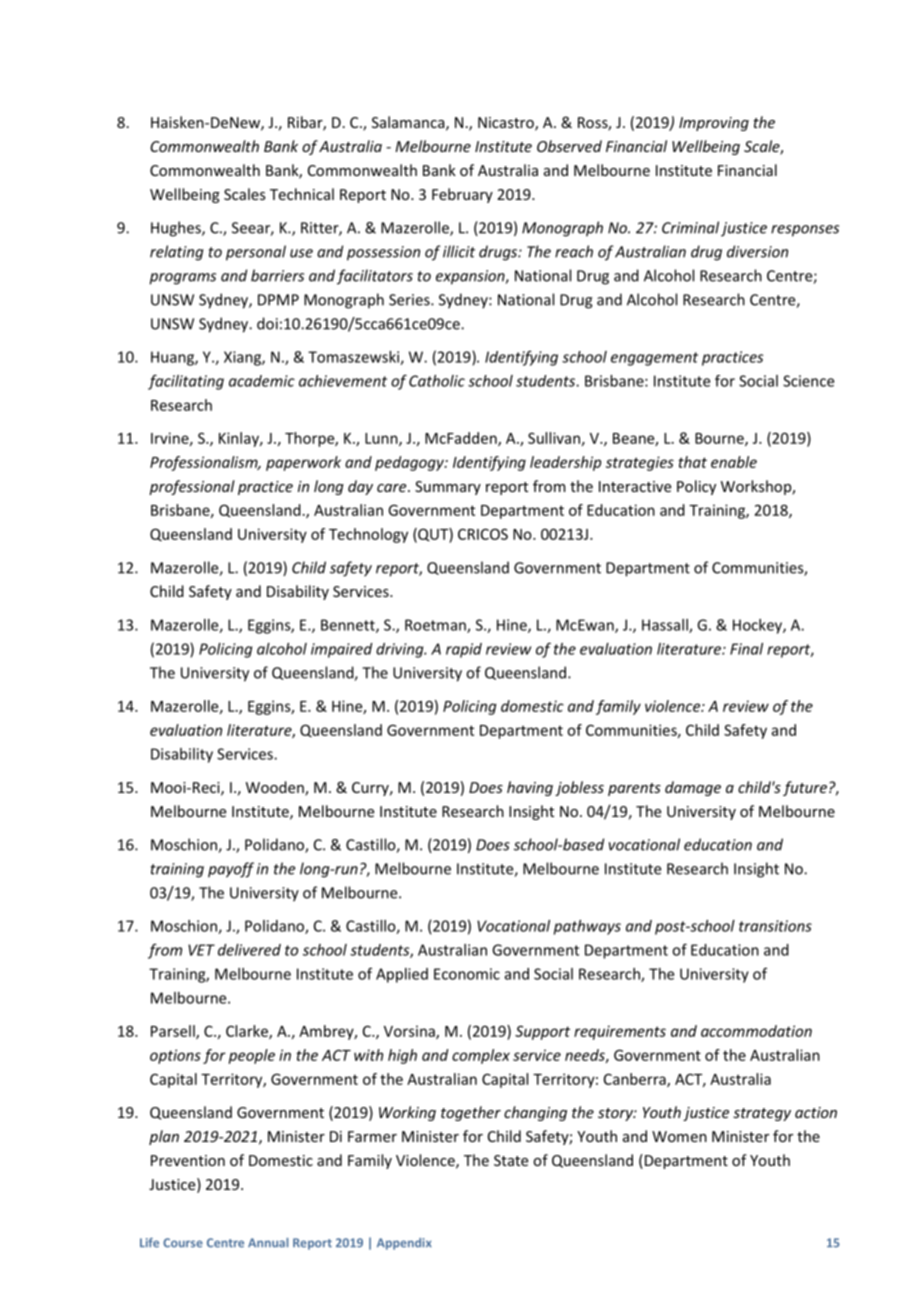 Image resolution: width=924 pixels, height=1308 pixels. What do you see at coordinates (268, 1243) in the page?
I see `Annual` at bounding box center [268, 1243].
